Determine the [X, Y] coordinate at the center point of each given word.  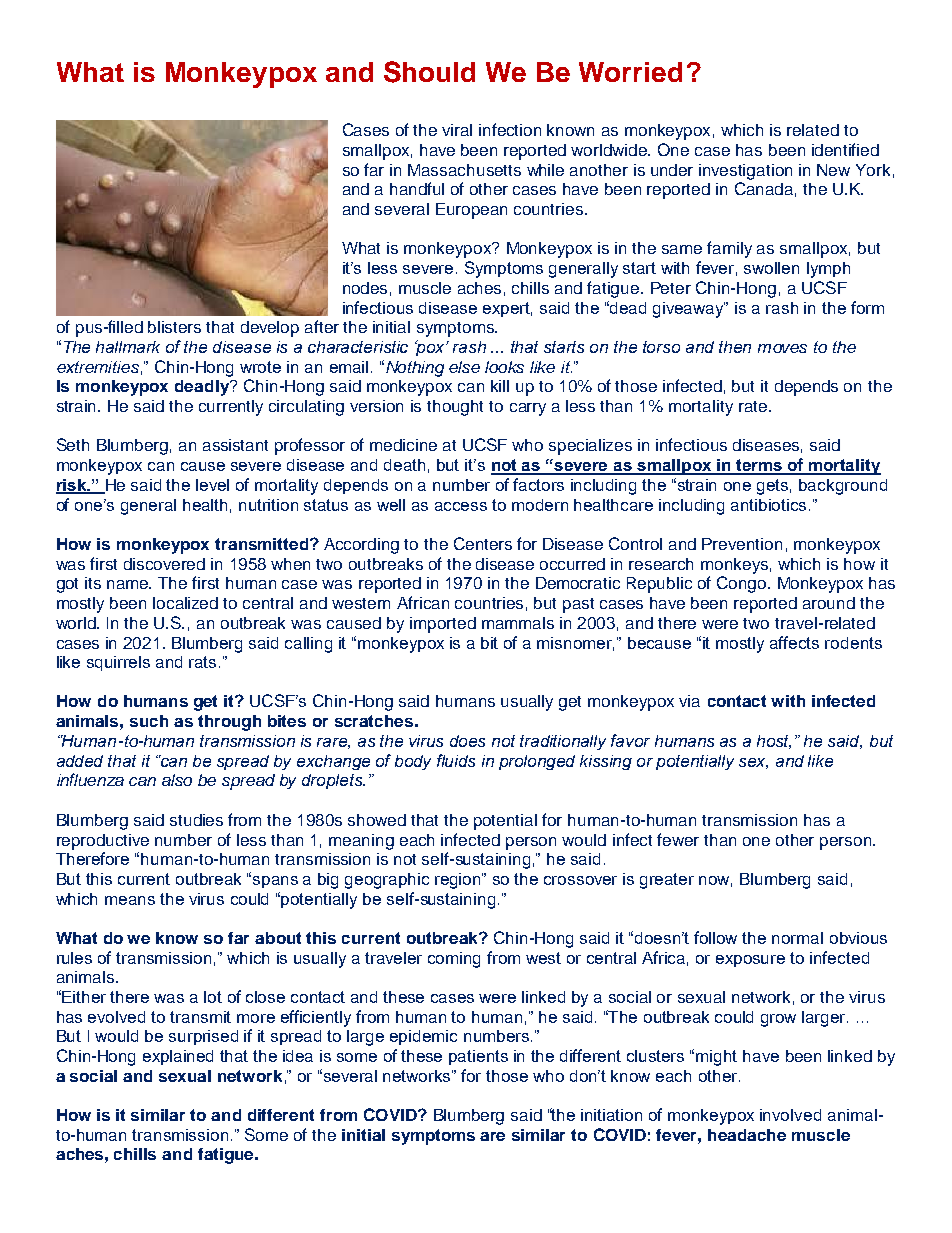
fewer [678, 839]
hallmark [128, 347]
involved [790, 1115]
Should [429, 72]
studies [196, 820]
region [459, 881]
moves [782, 348]
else [464, 367]
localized [185, 603]
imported [443, 625]
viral [457, 130]
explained [178, 1057]
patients [478, 1057]
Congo [743, 584]
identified [845, 149]
